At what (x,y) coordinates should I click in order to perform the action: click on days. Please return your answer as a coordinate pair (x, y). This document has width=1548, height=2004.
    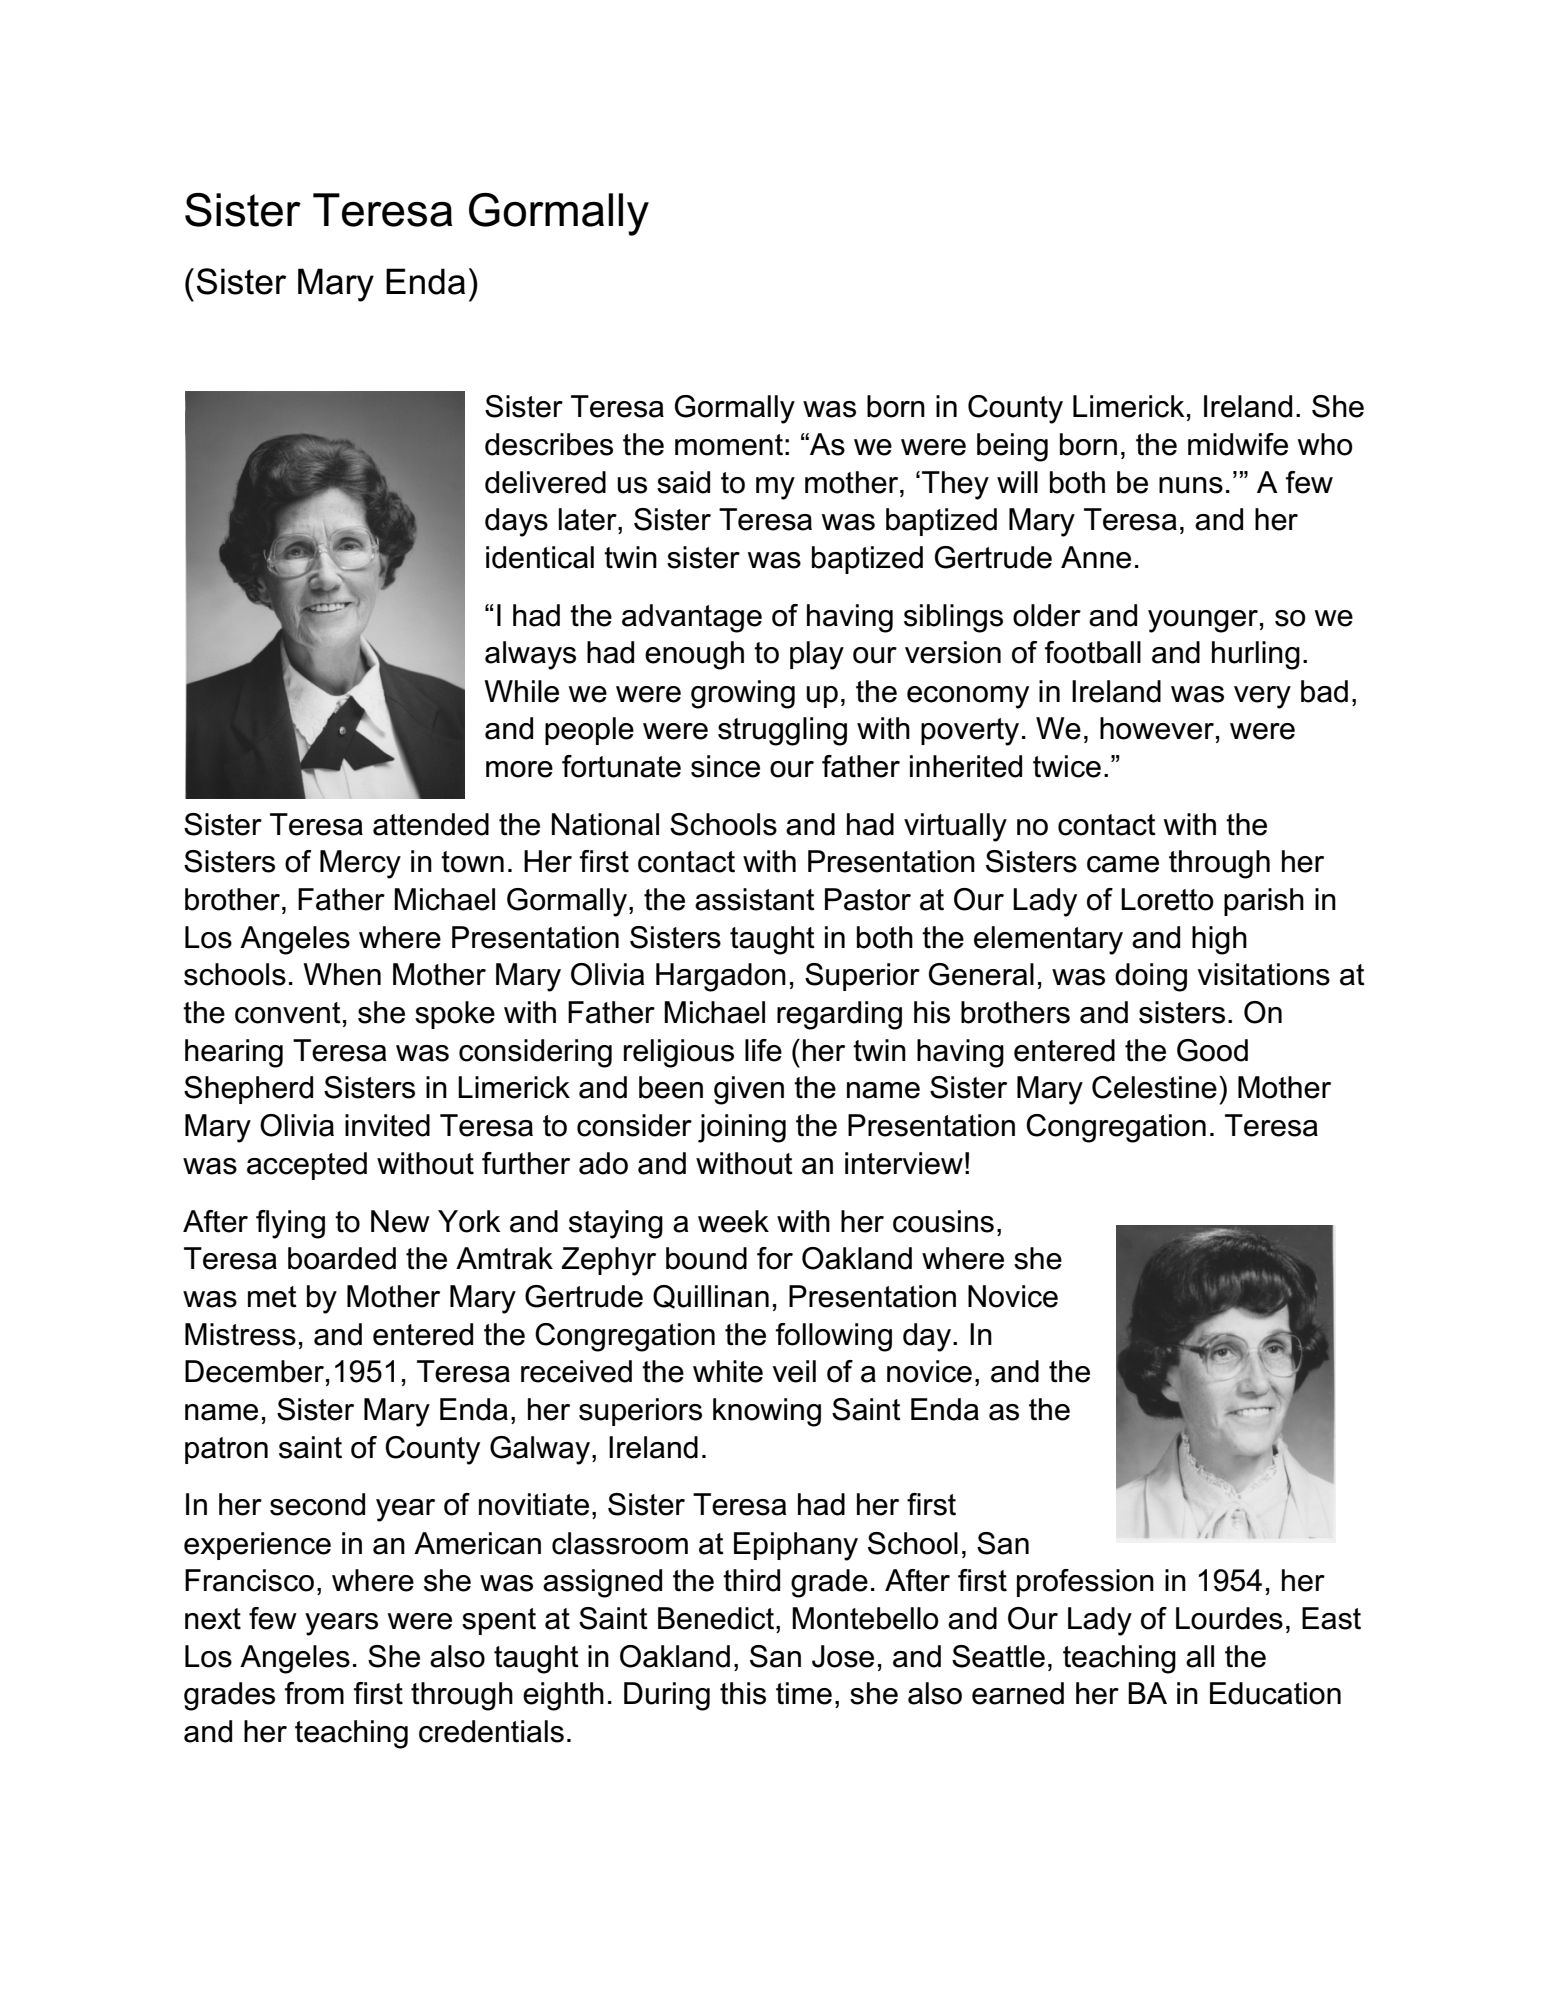
    Looking at the image, I should click on (516, 522).
